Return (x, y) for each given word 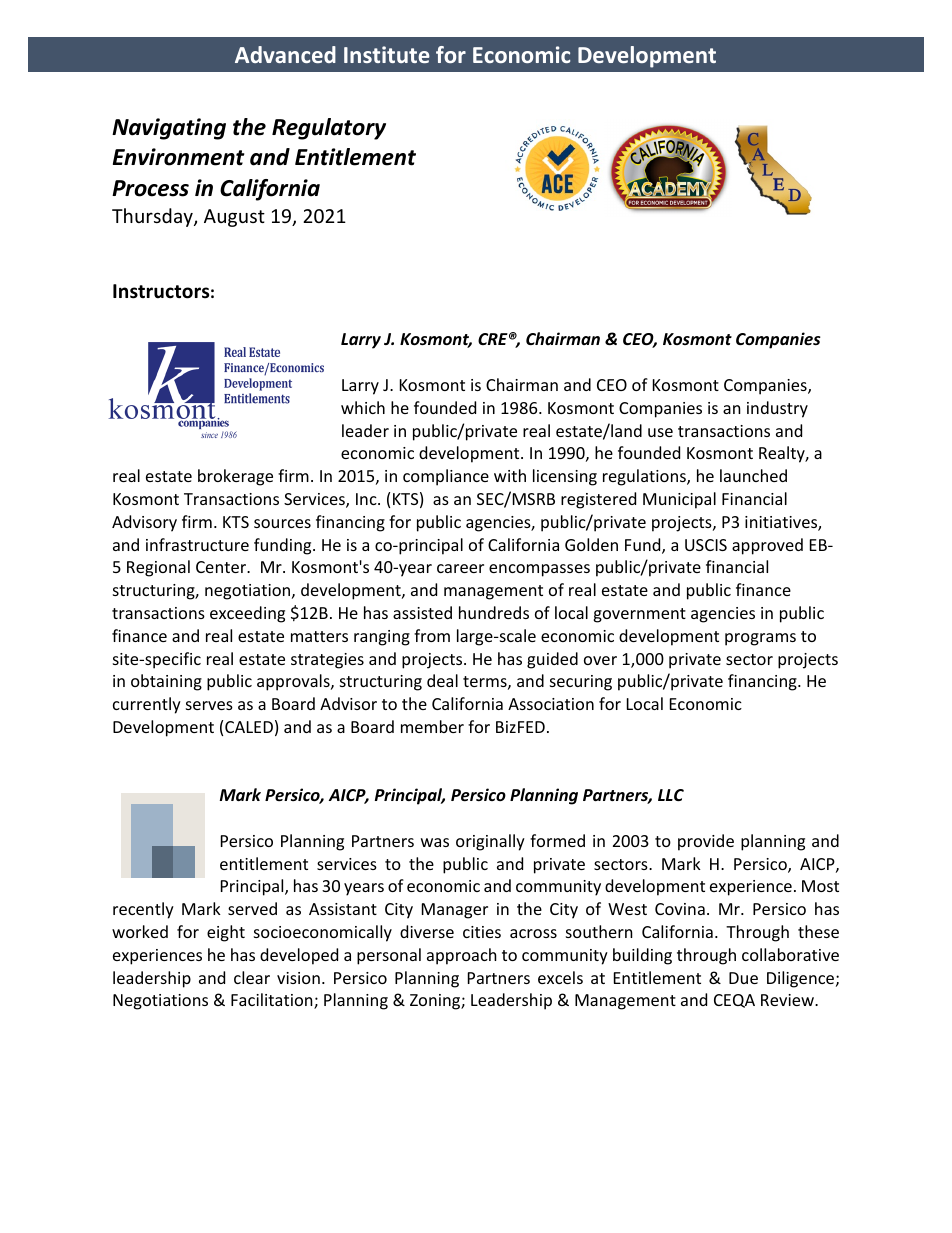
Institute (387, 54)
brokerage (235, 477)
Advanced (285, 54)
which (363, 407)
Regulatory (329, 129)
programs (760, 639)
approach (462, 956)
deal (442, 680)
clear (252, 977)
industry (777, 409)
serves (209, 705)
